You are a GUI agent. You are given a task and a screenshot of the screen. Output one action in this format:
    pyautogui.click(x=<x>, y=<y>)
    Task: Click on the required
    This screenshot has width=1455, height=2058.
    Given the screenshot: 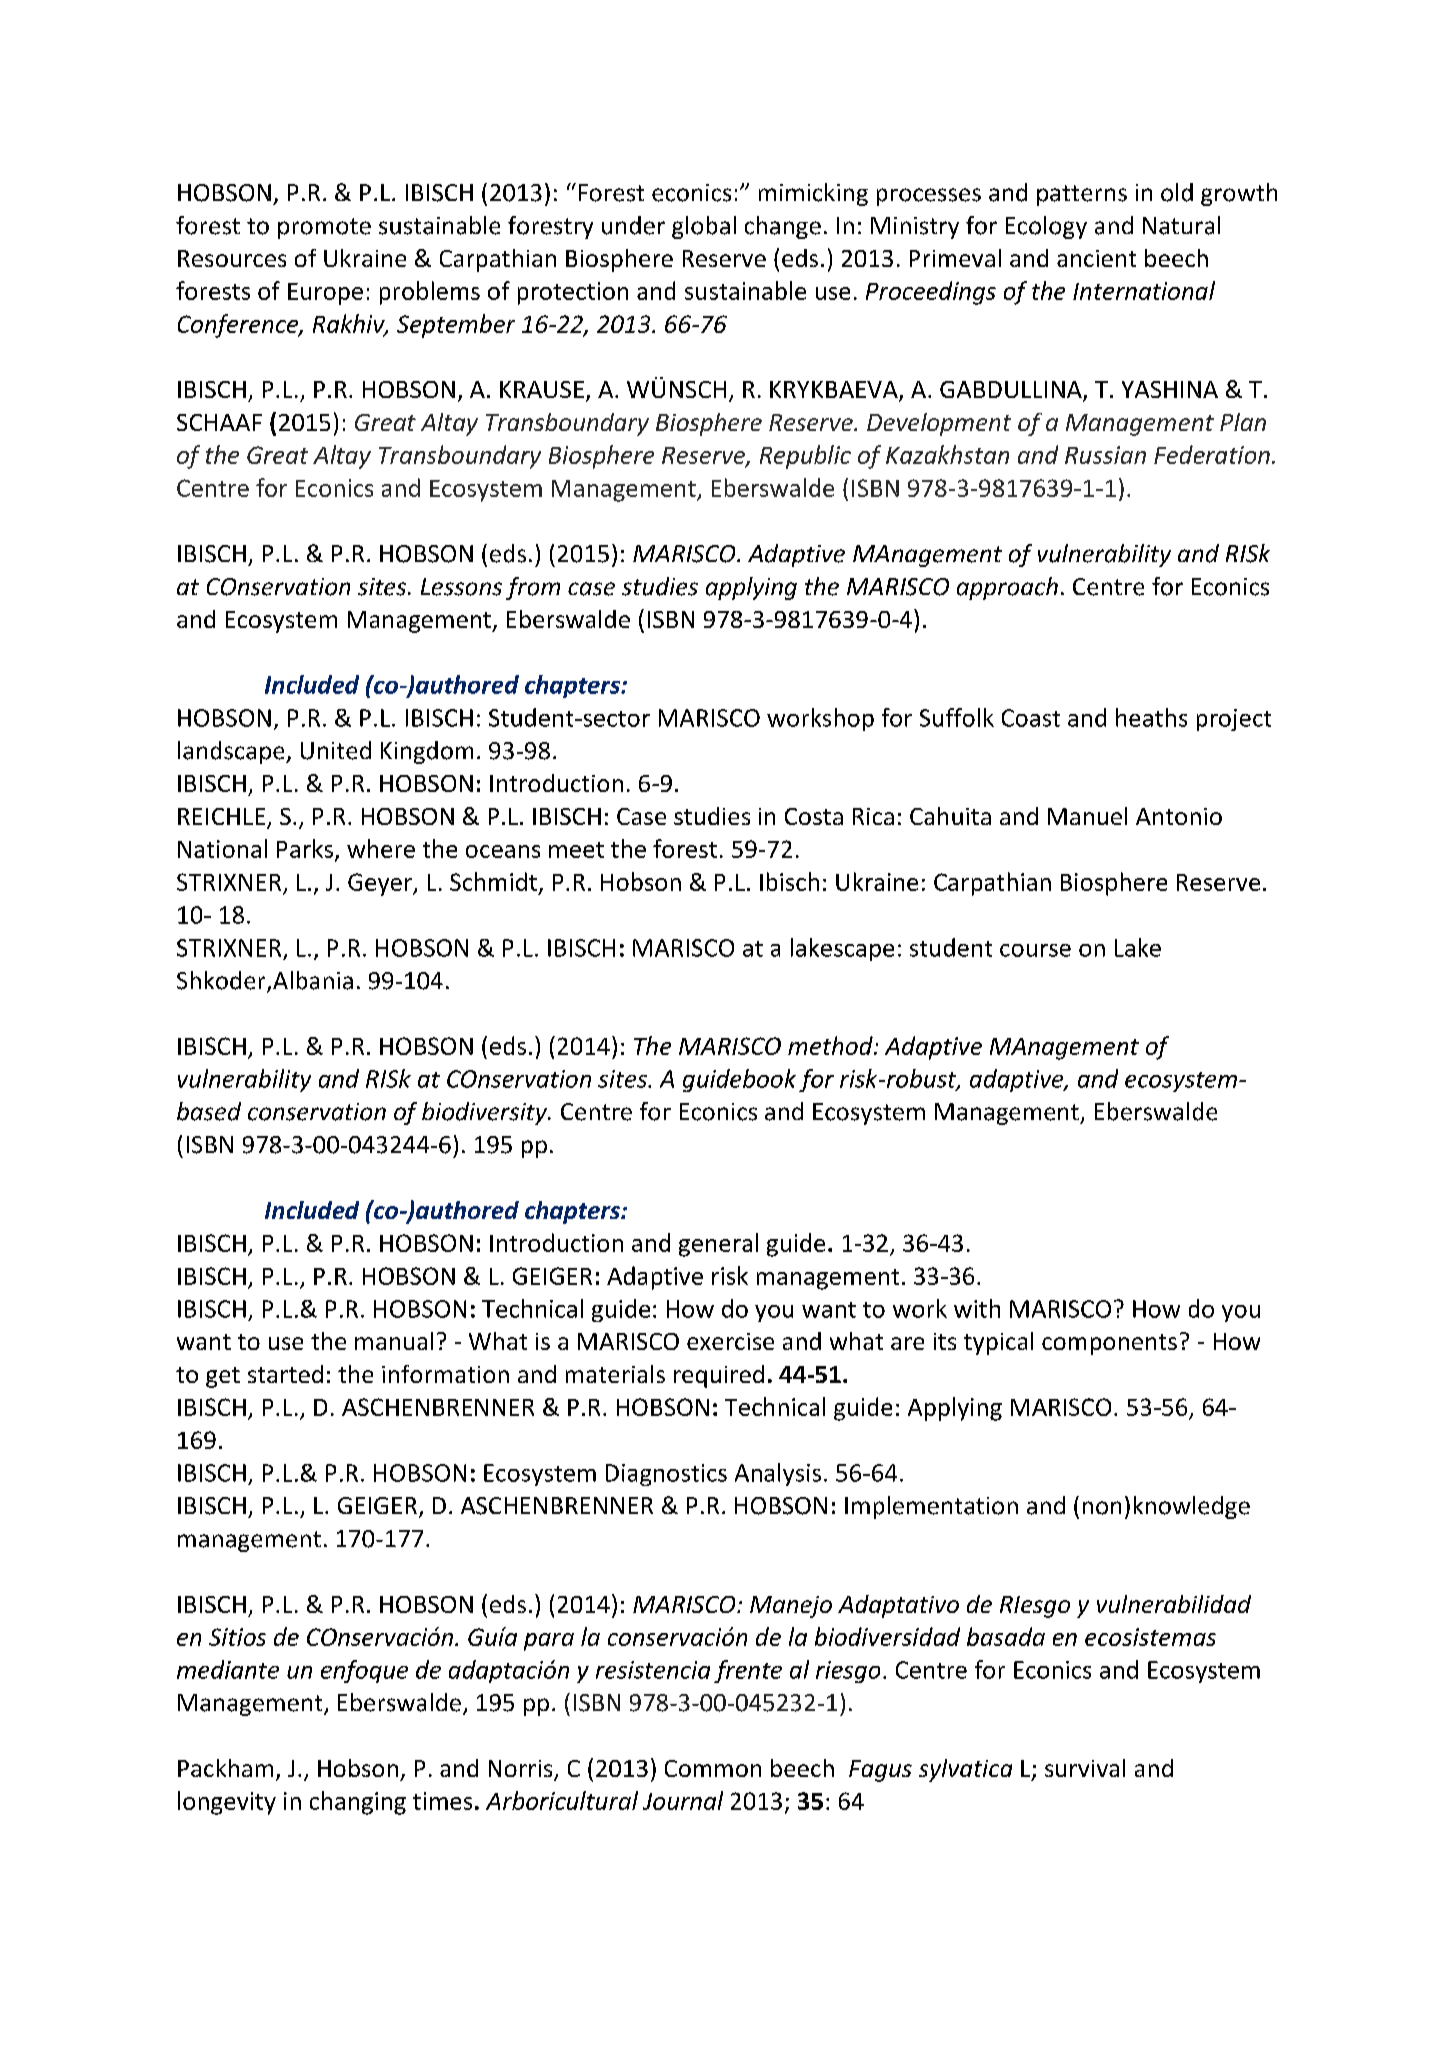 What is the action you would take?
    pyautogui.click(x=719, y=1376)
